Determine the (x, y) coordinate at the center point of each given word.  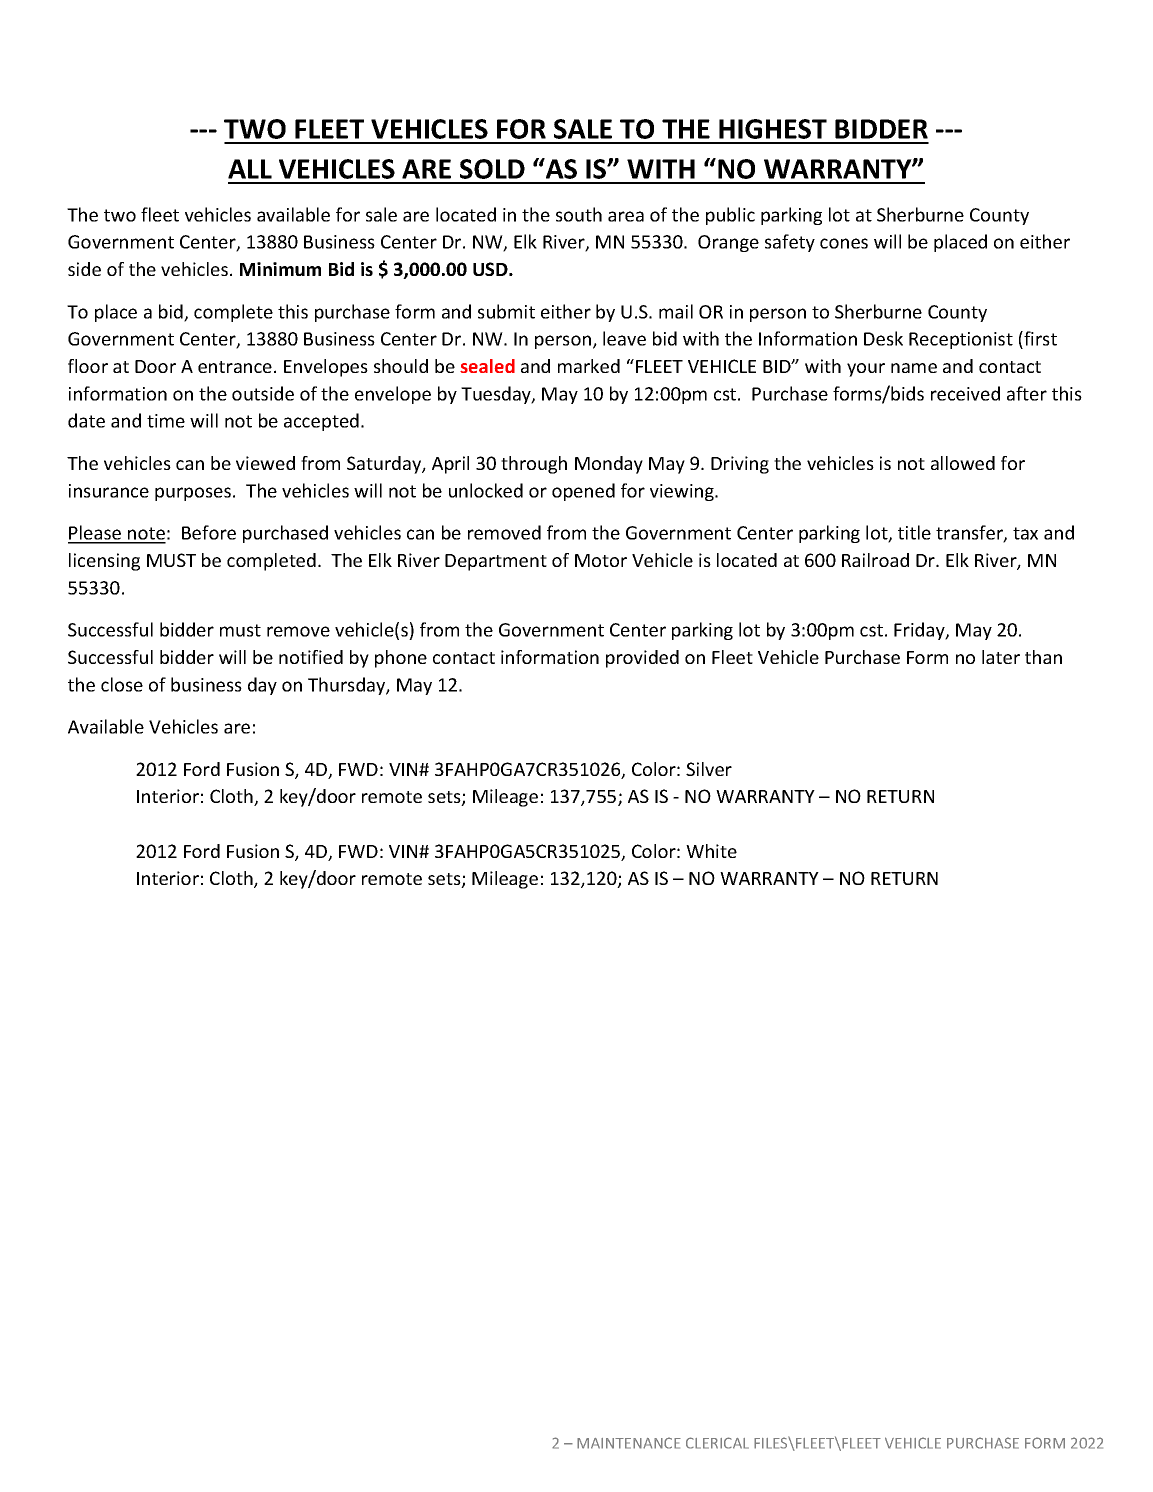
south (579, 214)
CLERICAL (717, 1443)
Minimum (280, 269)
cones (844, 243)
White (711, 851)
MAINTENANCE (629, 1443)
